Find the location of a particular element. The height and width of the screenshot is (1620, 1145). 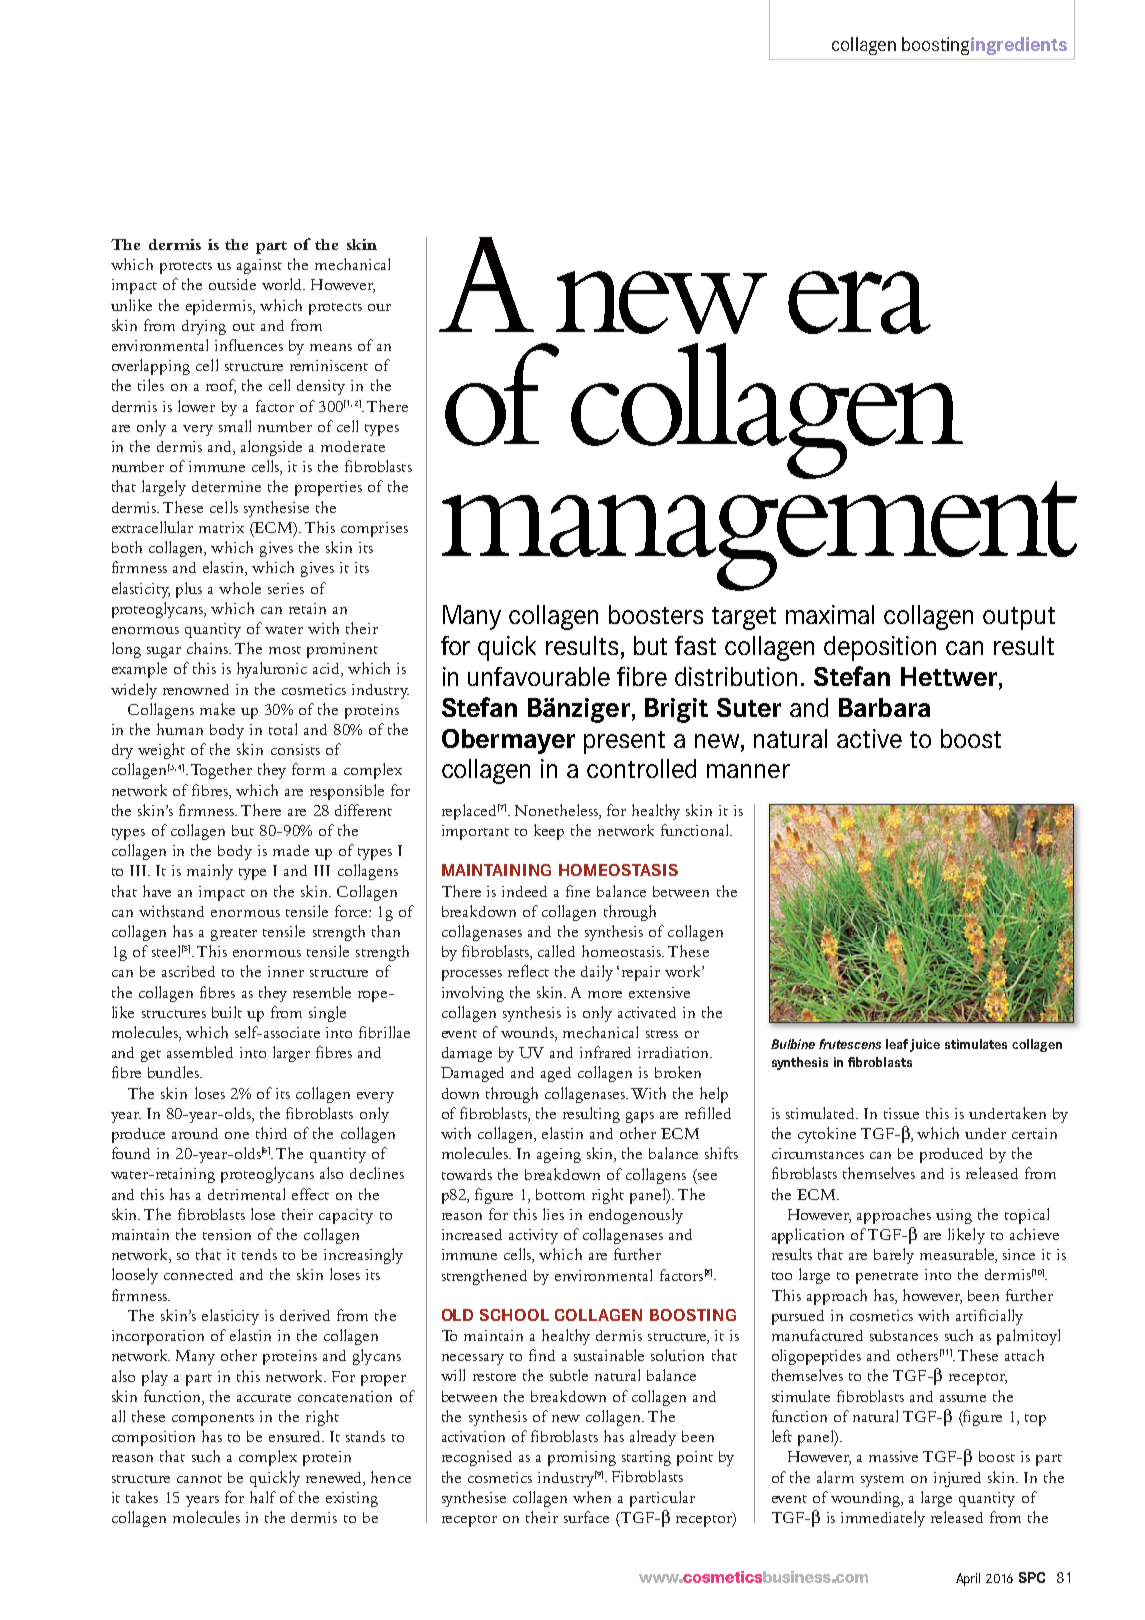

fine is located at coordinates (578, 891).
